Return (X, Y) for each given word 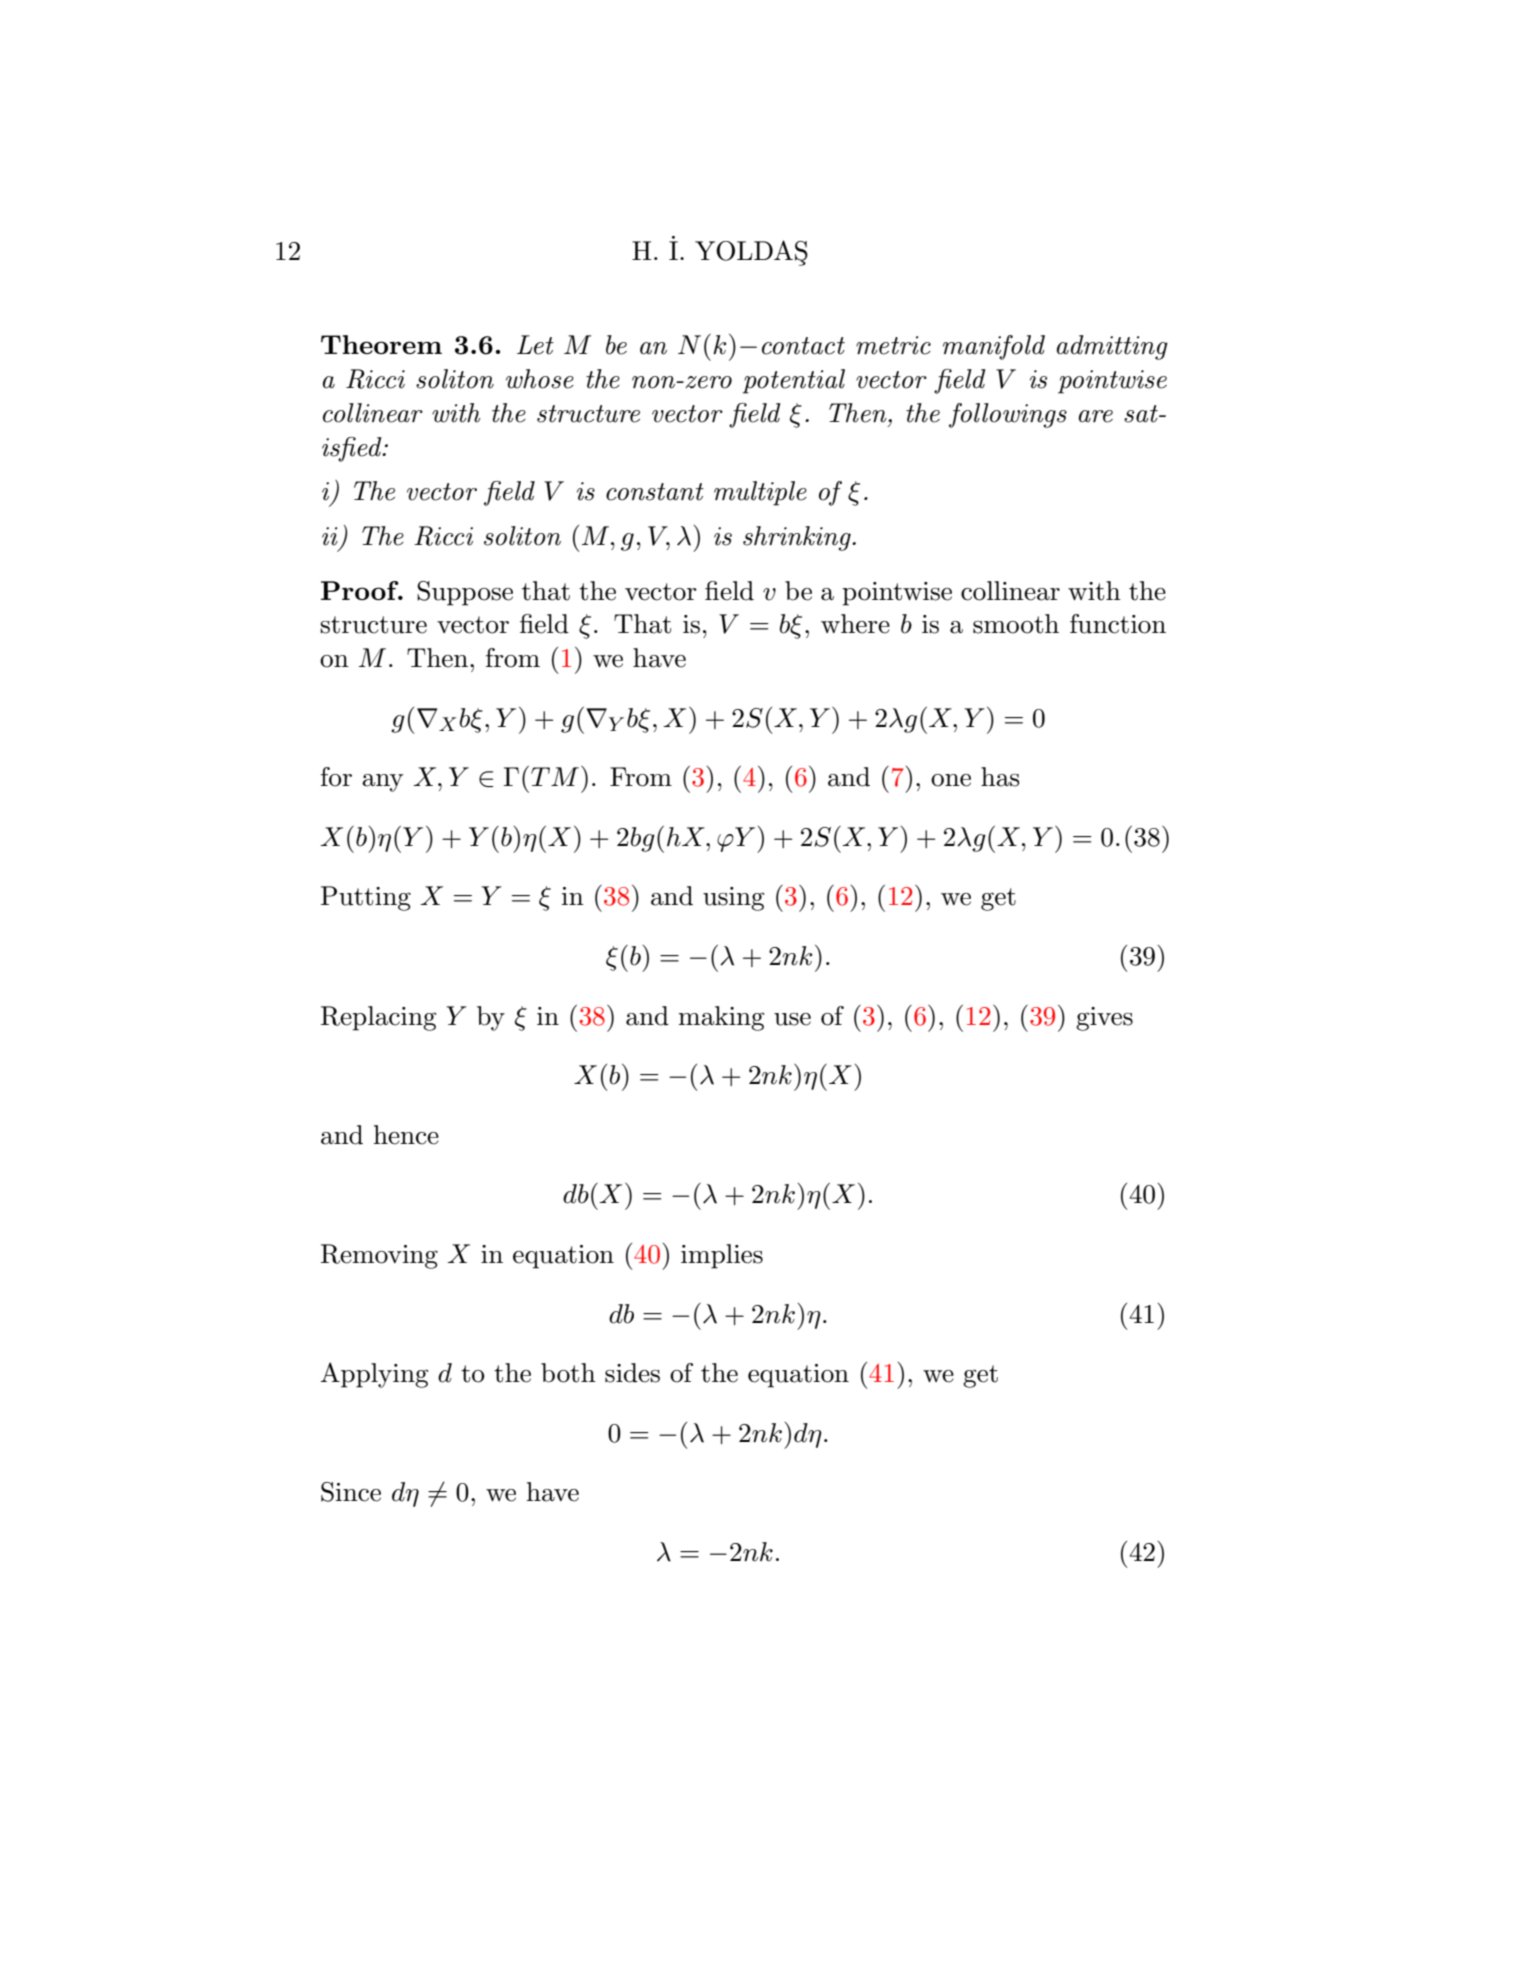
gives (1104, 1019)
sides (632, 1373)
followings (1008, 415)
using (733, 899)
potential (794, 381)
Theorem (381, 344)
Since (351, 1492)
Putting (366, 898)
